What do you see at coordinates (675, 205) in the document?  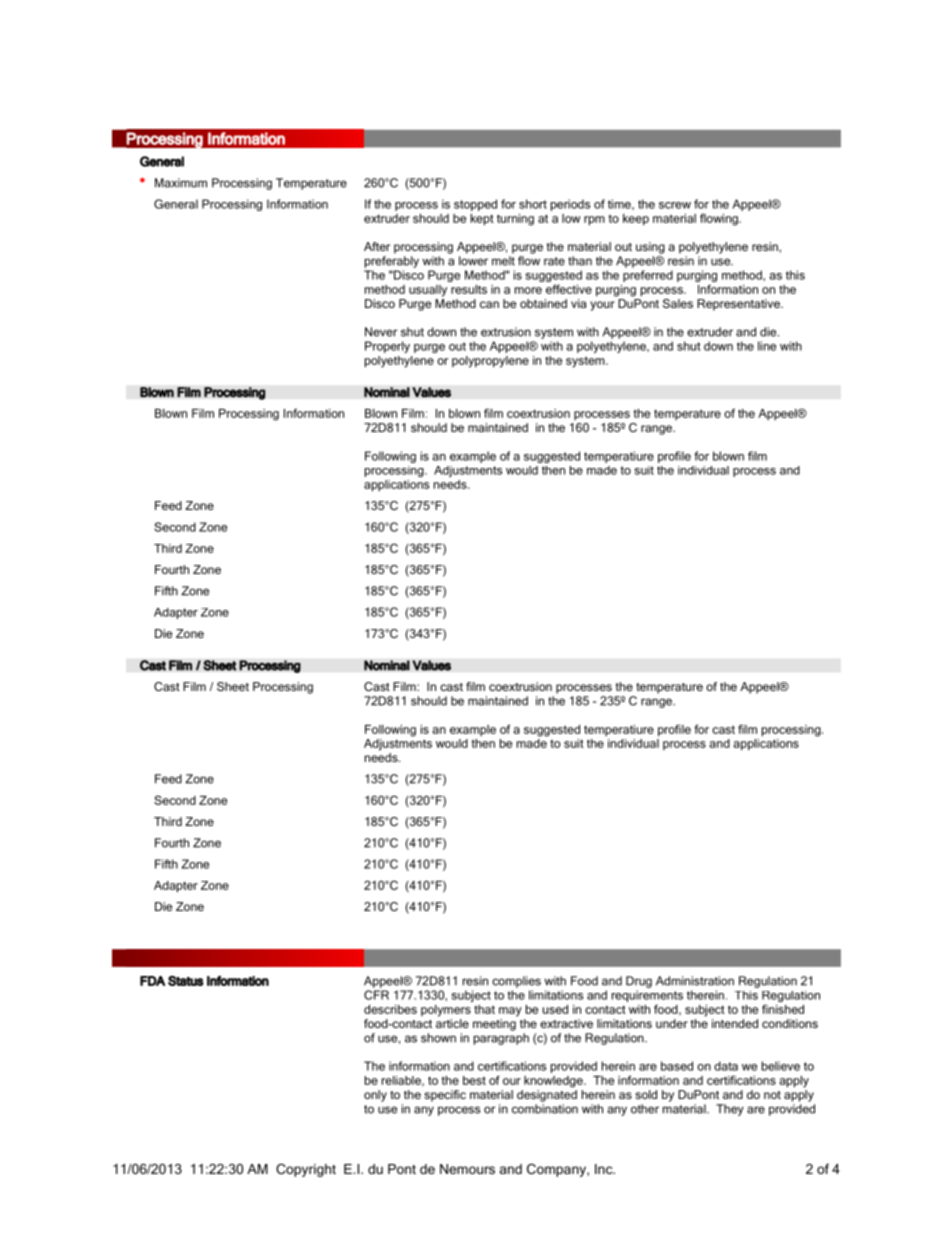 I see `screw` at bounding box center [675, 205].
